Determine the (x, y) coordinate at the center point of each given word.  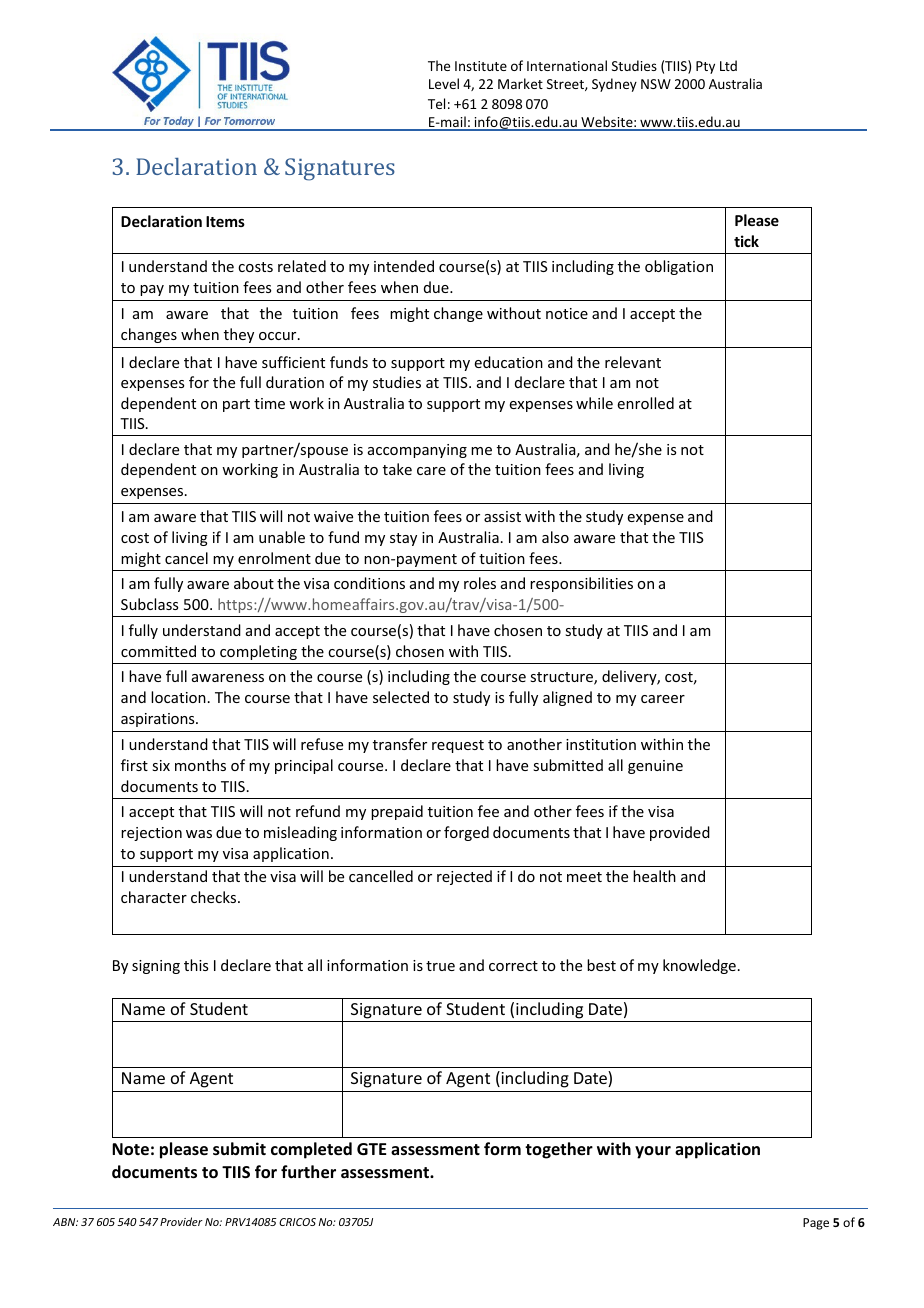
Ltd (728, 65)
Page (816, 1224)
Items (225, 221)
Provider (181, 1221)
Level (444, 83)
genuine (655, 767)
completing (258, 652)
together (559, 1150)
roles (480, 583)
